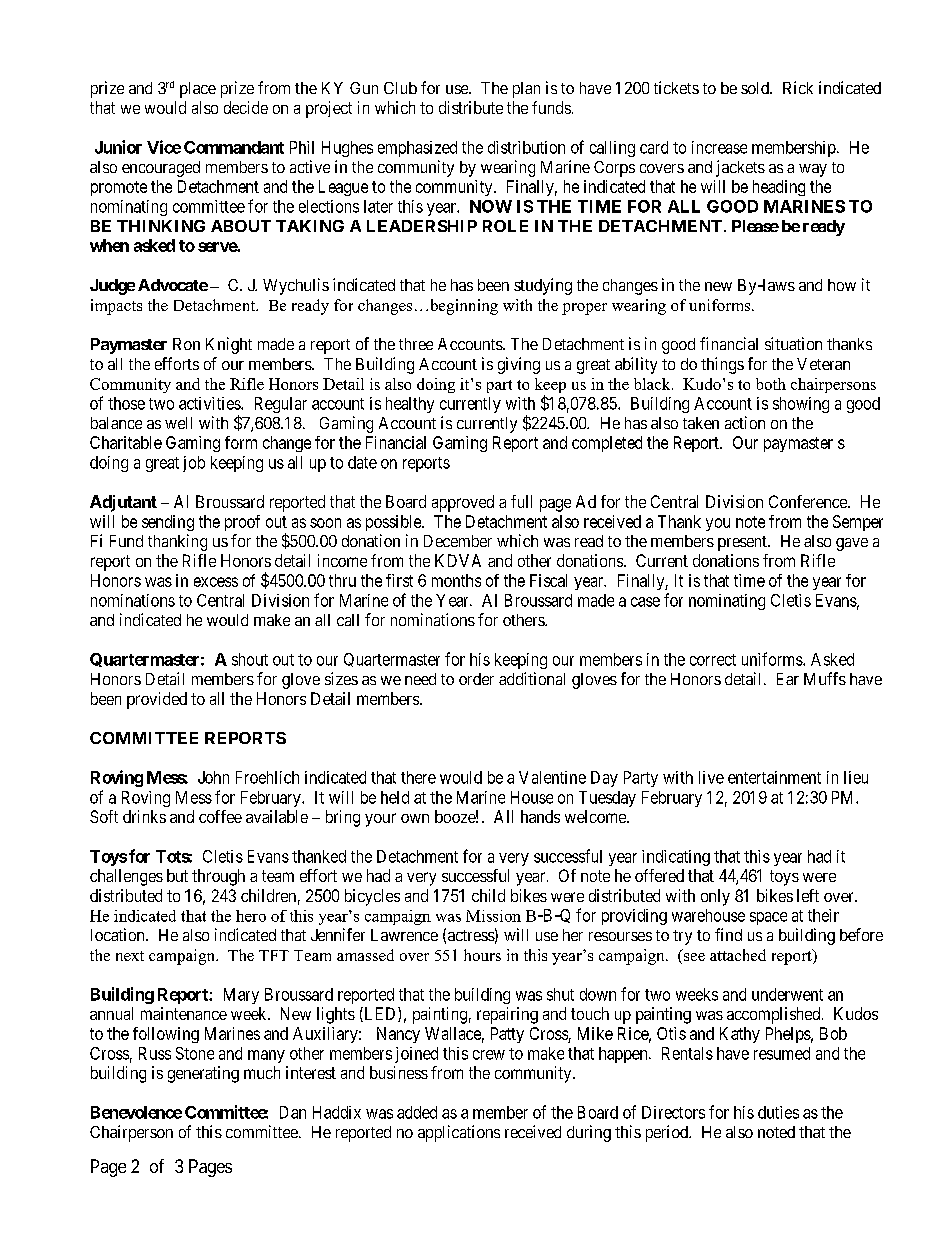  I want to click on there, so click(418, 777).
